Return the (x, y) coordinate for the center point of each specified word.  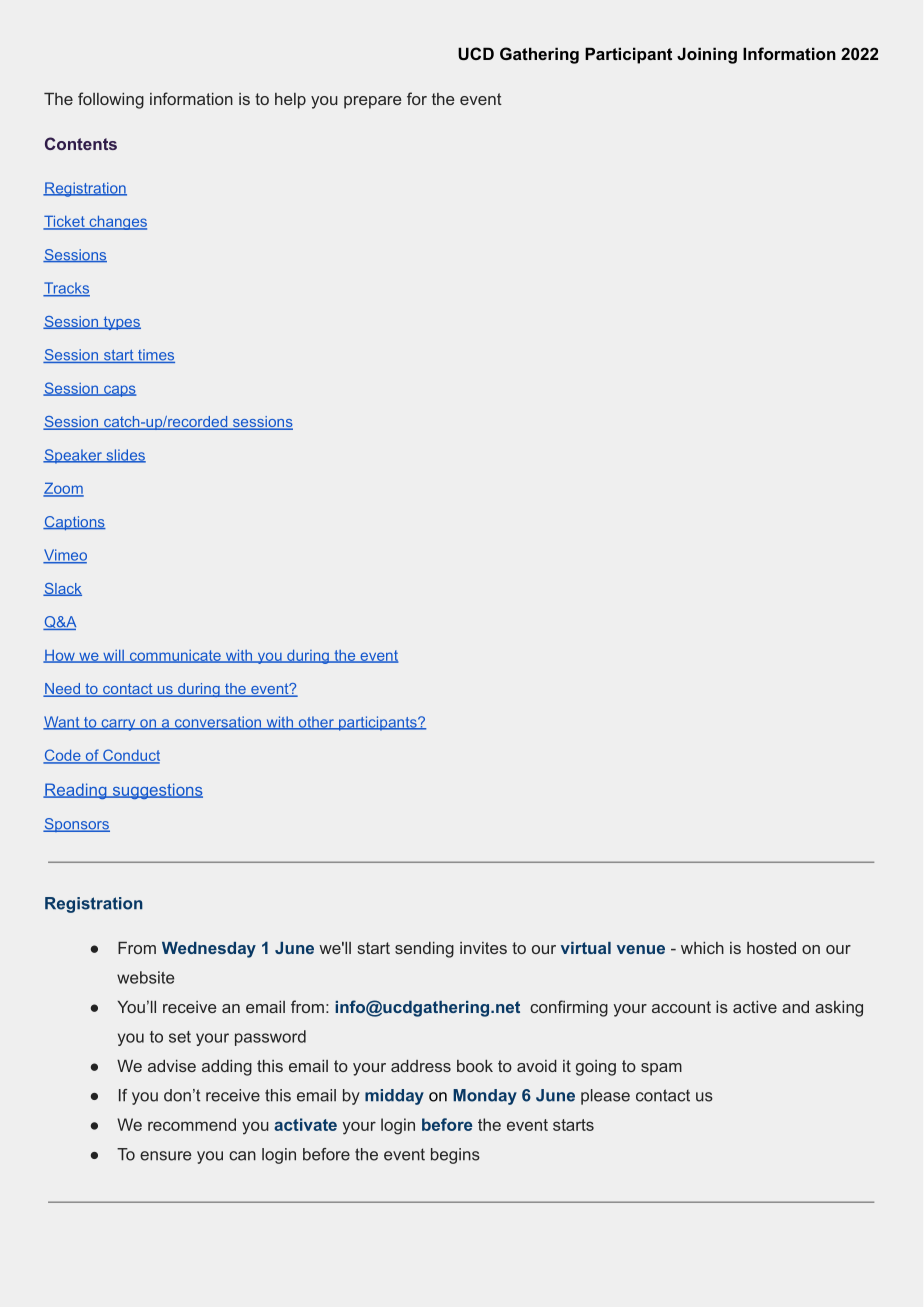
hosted (771, 948)
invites (483, 948)
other (316, 723)
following (111, 100)
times (155, 356)
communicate (175, 656)
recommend (192, 1124)
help (290, 101)
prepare (373, 102)
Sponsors (76, 825)
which (702, 948)
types (121, 323)
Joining (707, 55)
